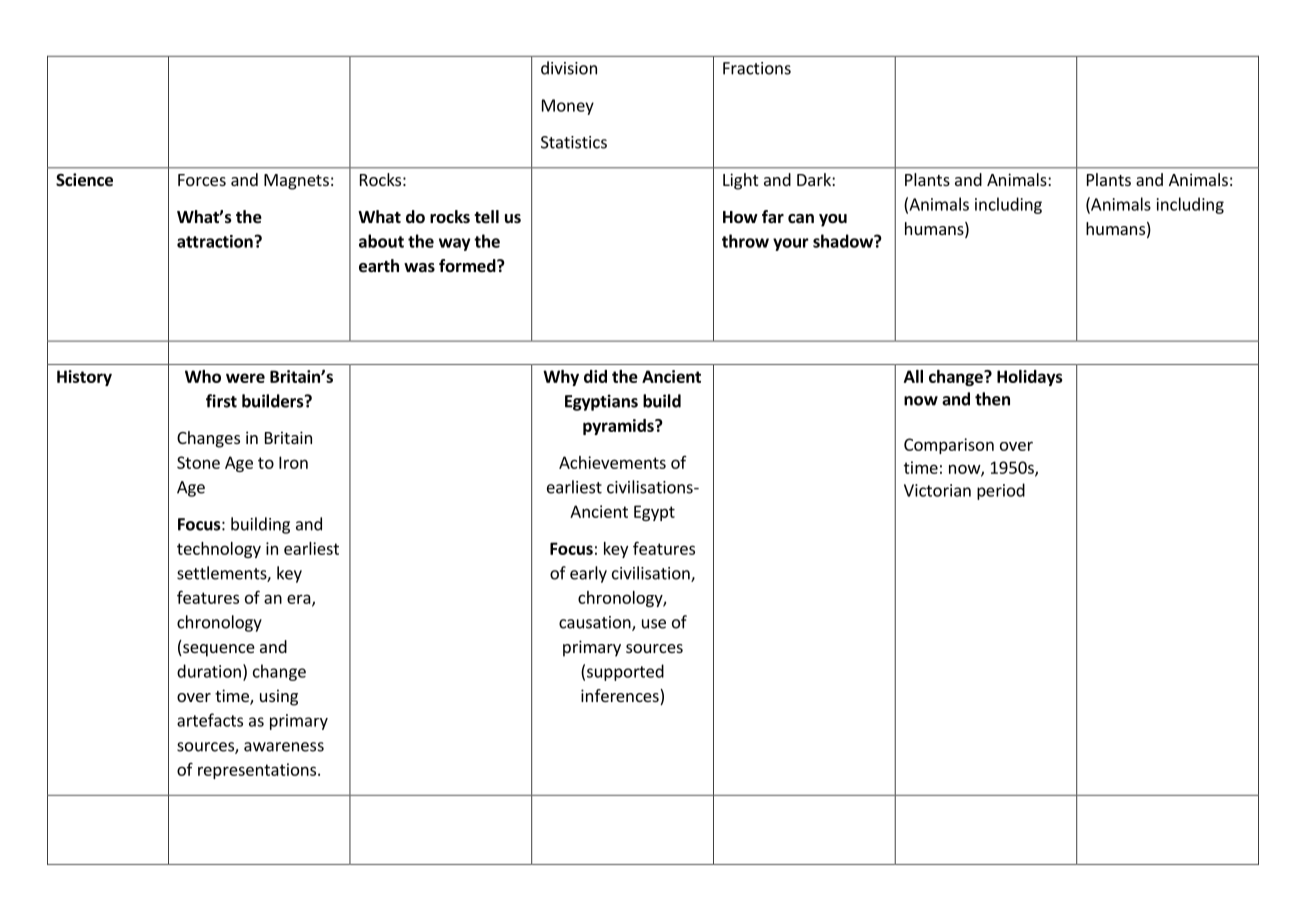 Image resolution: width=1308 pixels, height=924 pixels. What do you see at coordinates (202, 180) in the screenshot?
I see `Forces` at bounding box center [202, 180].
